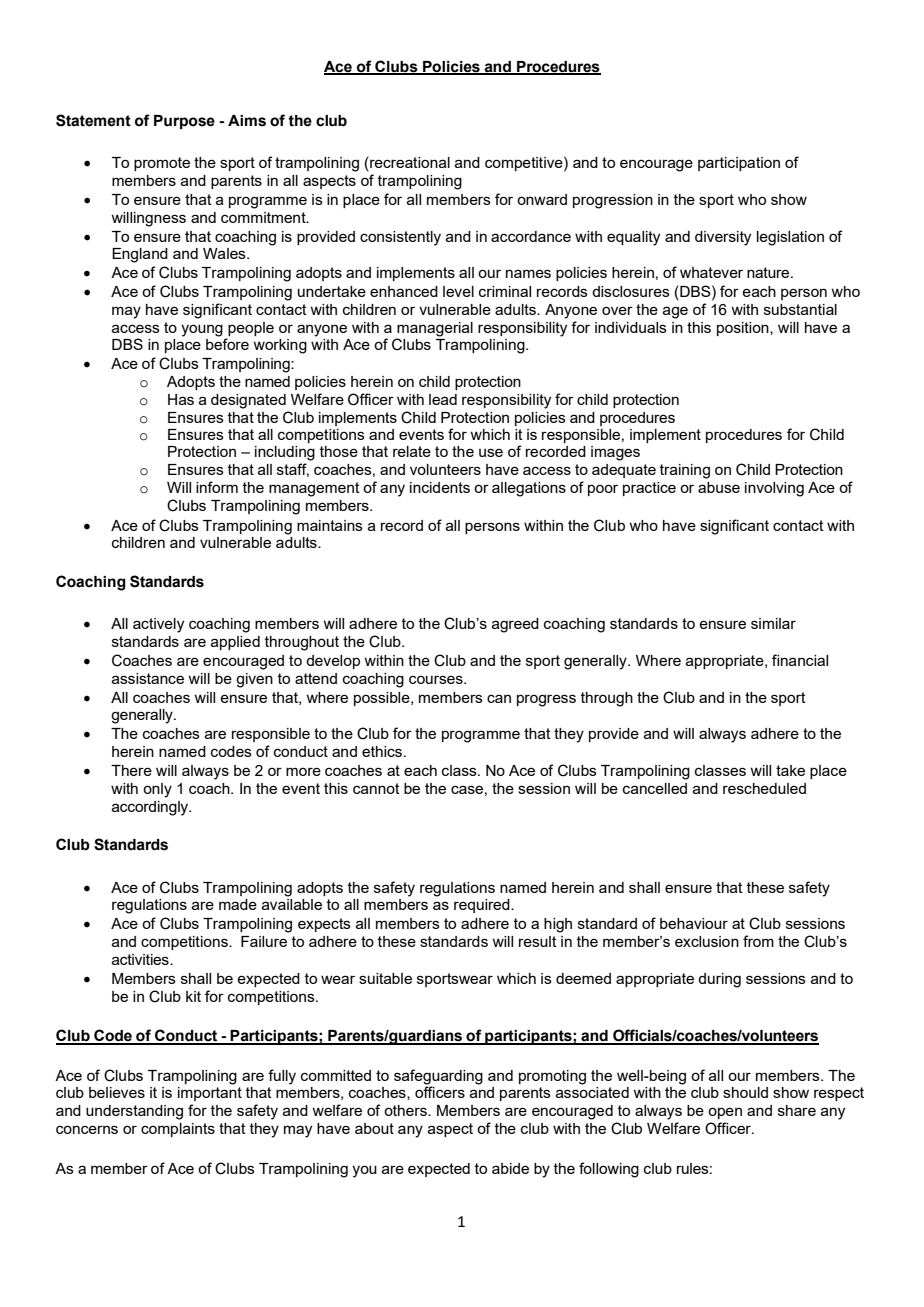 The height and width of the document is (1307, 924). What do you see at coordinates (744, 329) in the document?
I see `position` at bounding box center [744, 329].
